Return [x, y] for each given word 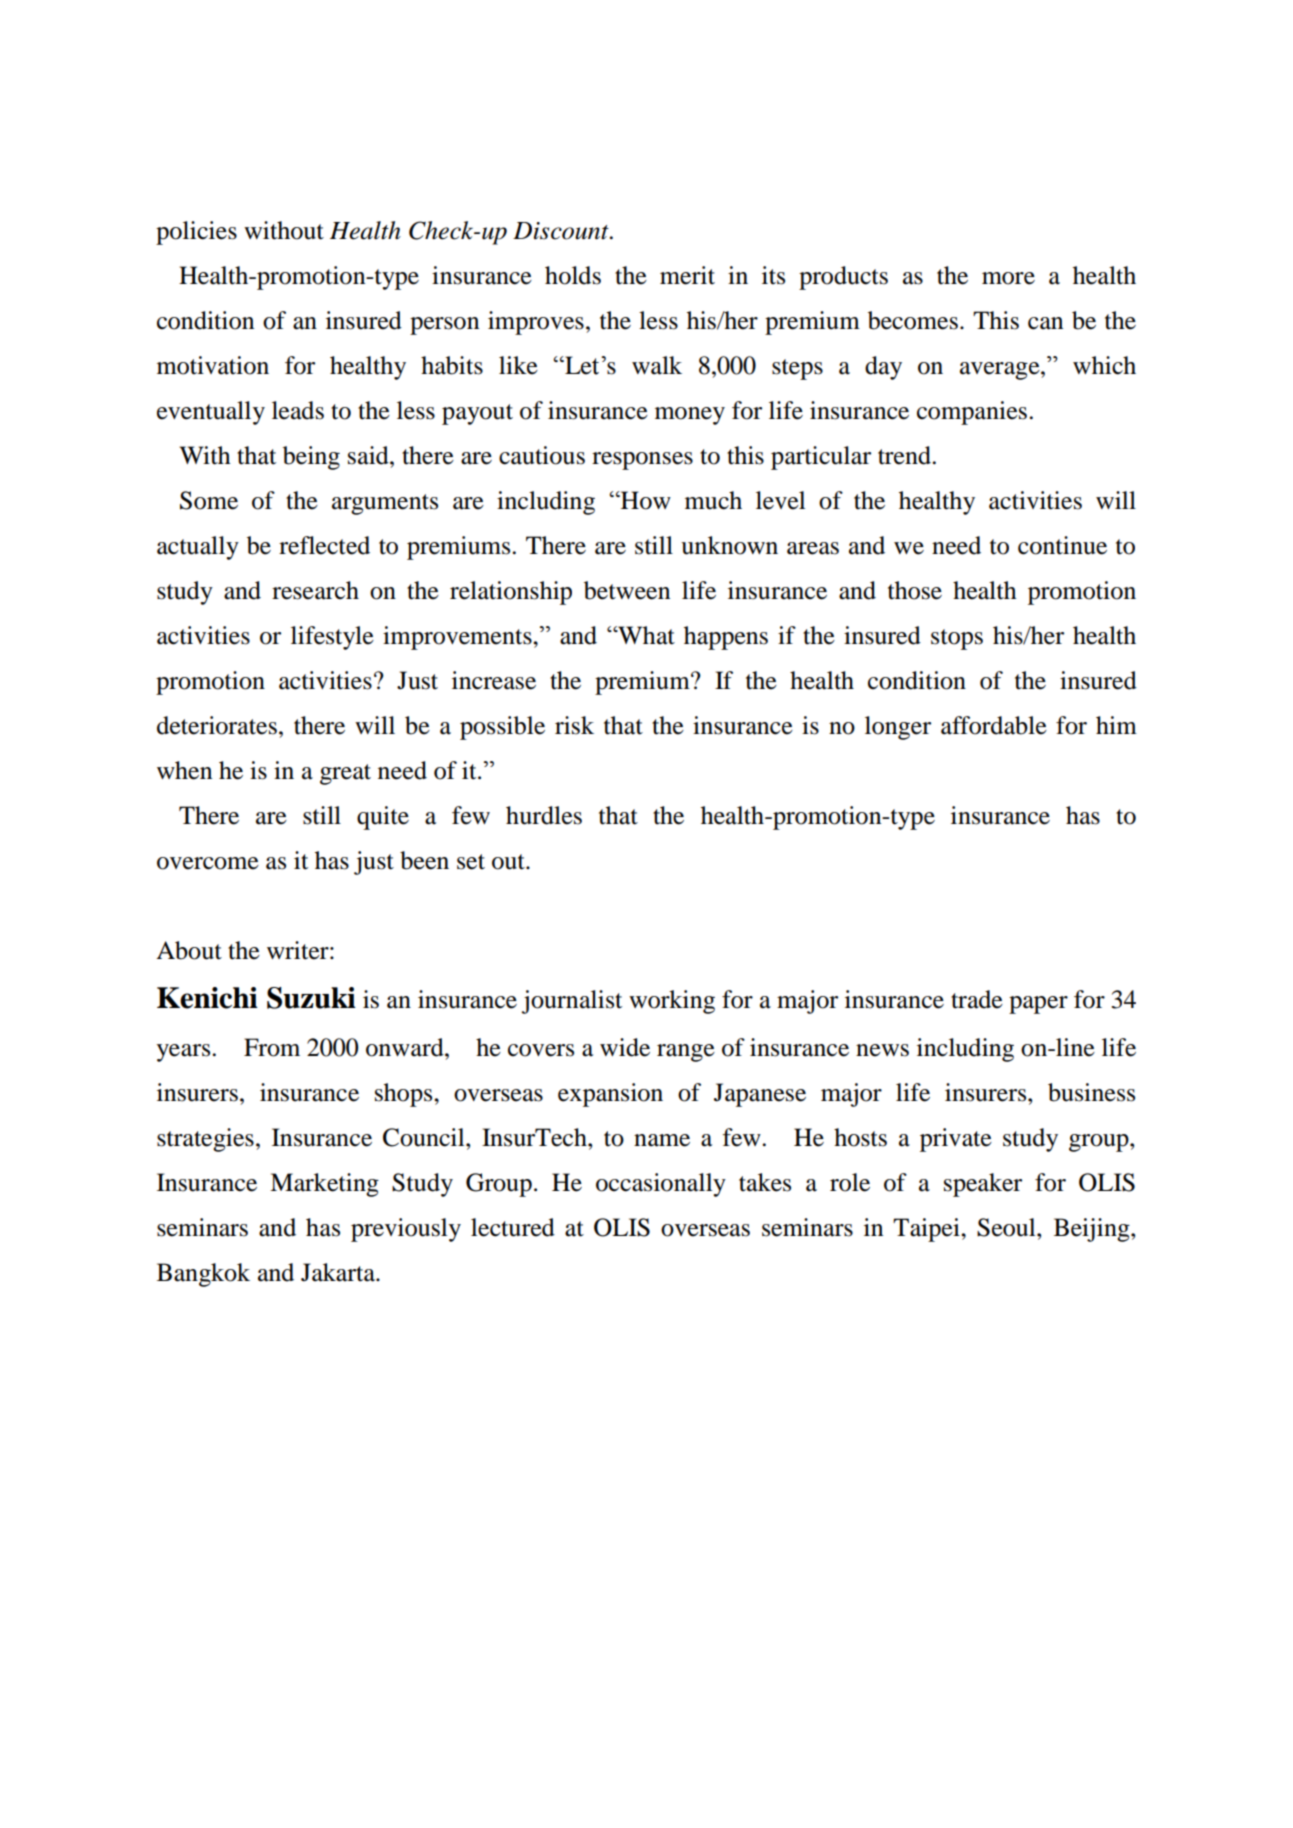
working [672, 1002]
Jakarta [339, 1272]
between [627, 590]
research [315, 590]
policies [196, 233]
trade [977, 999]
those [915, 590]
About [189, 950]
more [1008, 278]
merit [687, 275]
